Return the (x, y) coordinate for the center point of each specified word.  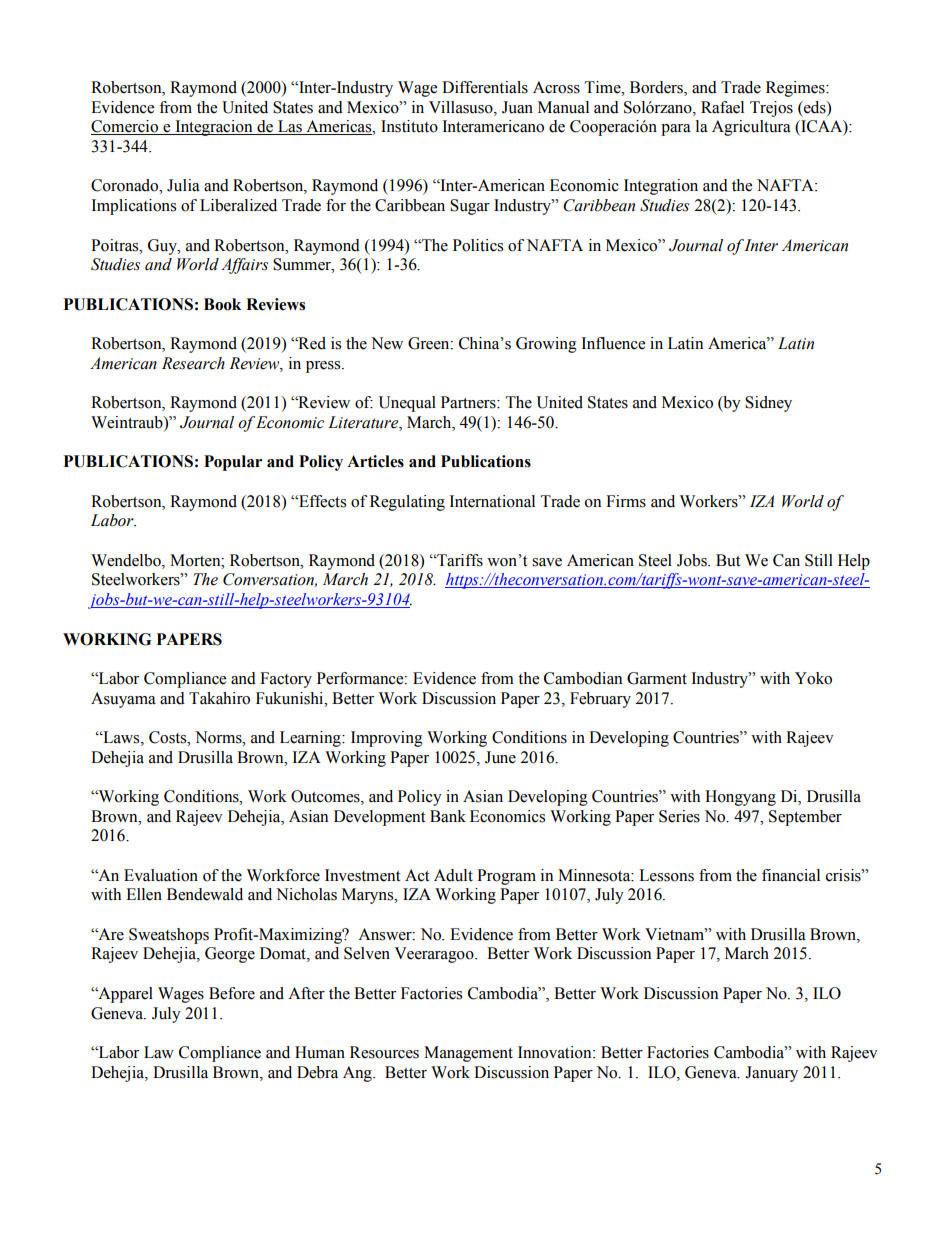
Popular (233, 463)
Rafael (722, 107)
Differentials (485, 87)
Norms (219, 737)
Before (232, 993)
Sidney (768, 404)
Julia (183, 185)
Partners (469, 402)
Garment (657, 678)
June (500, 757)
